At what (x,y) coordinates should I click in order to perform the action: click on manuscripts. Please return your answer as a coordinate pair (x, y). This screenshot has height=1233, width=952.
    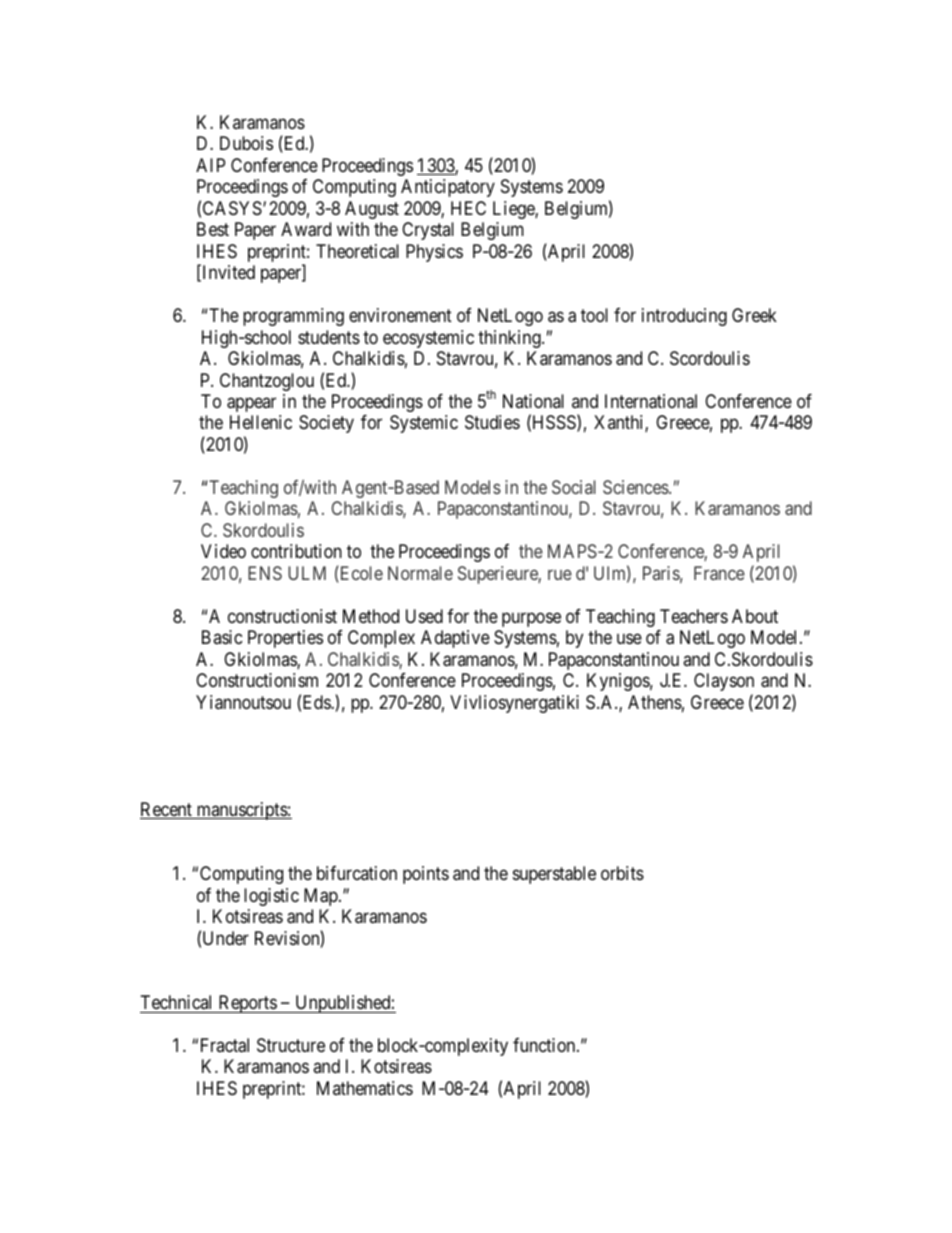
    Looking at the image, I should click on (241, 811).
